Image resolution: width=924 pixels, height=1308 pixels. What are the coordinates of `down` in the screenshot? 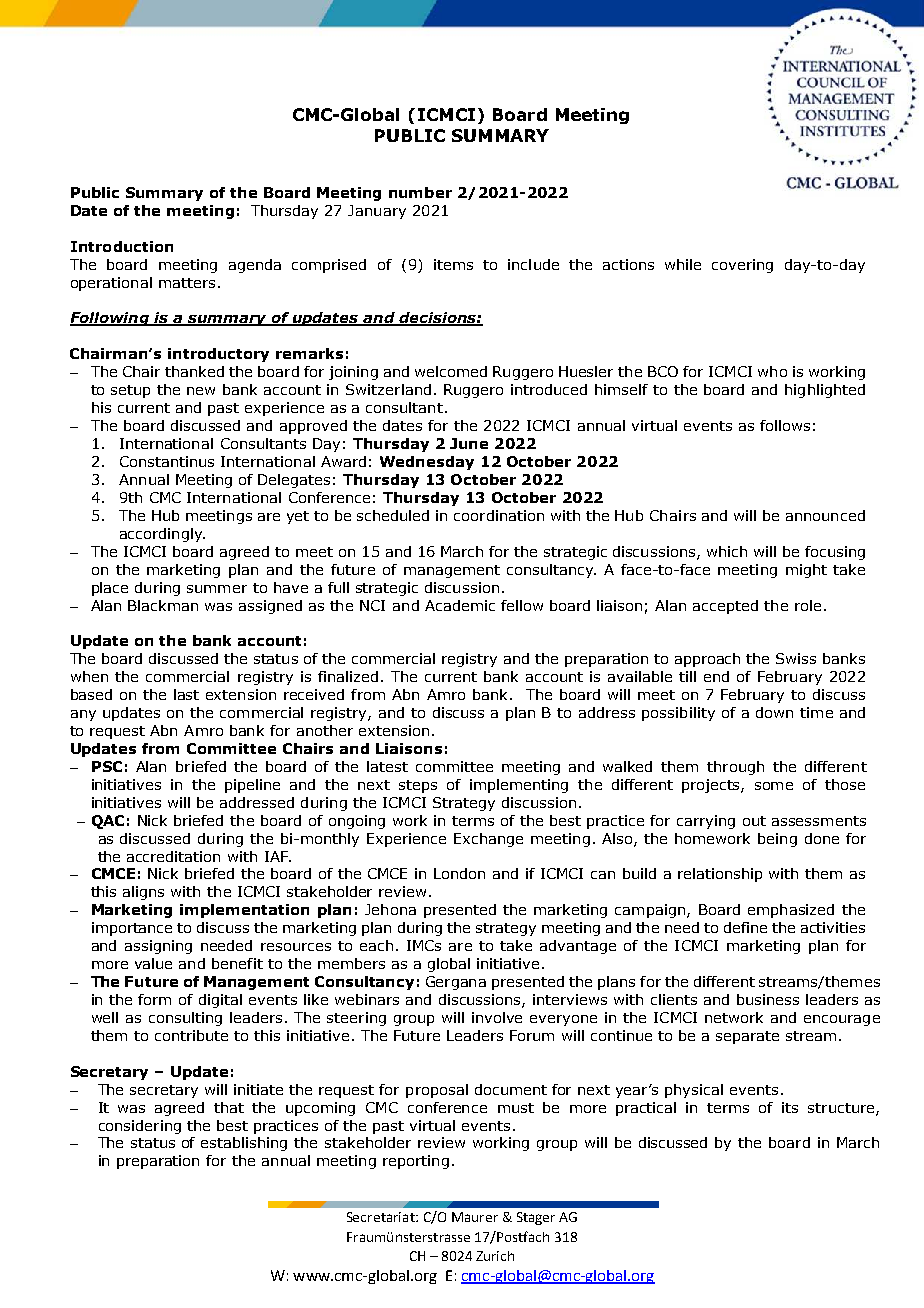 It's located at (774, 712).
